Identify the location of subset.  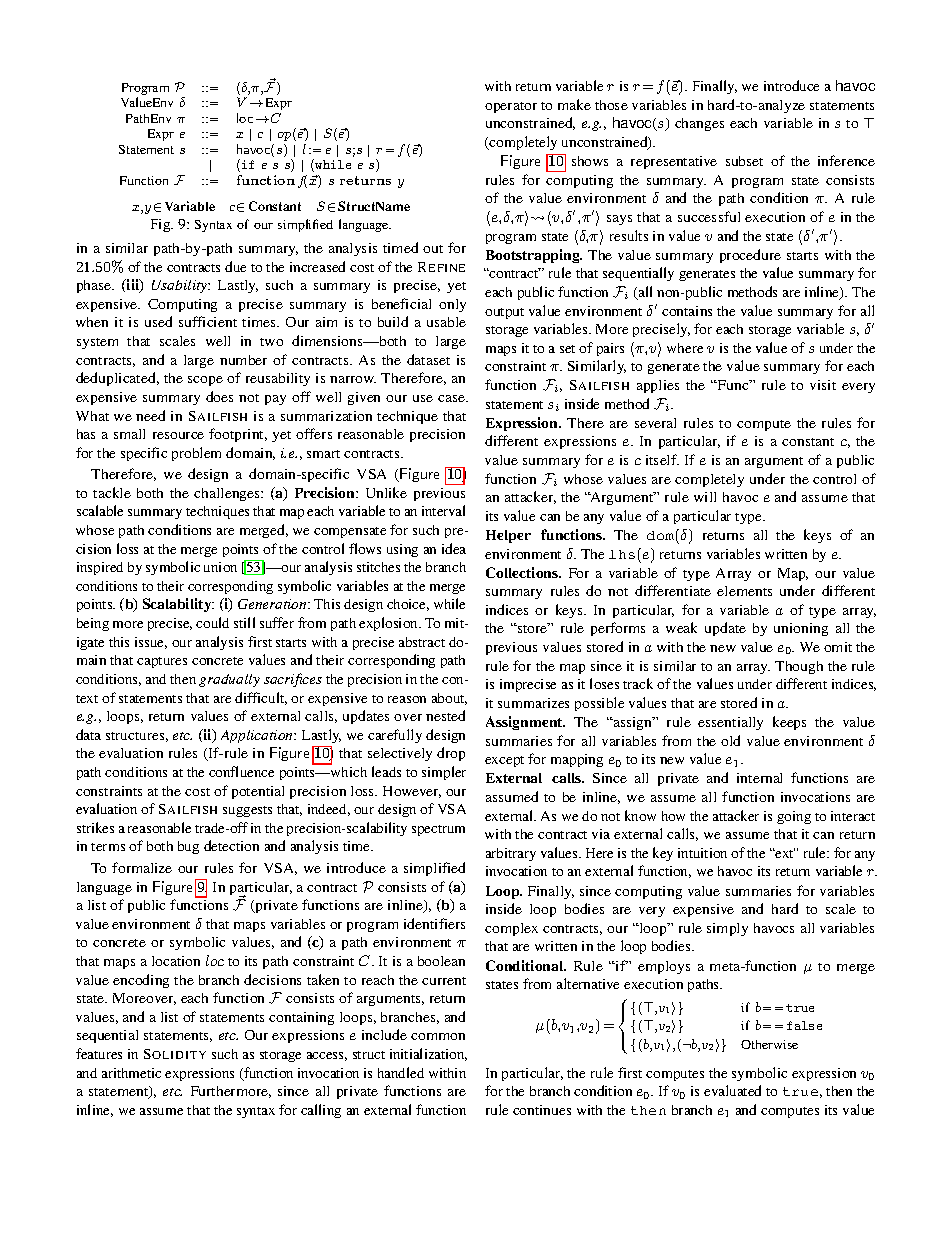
(744, 161).
